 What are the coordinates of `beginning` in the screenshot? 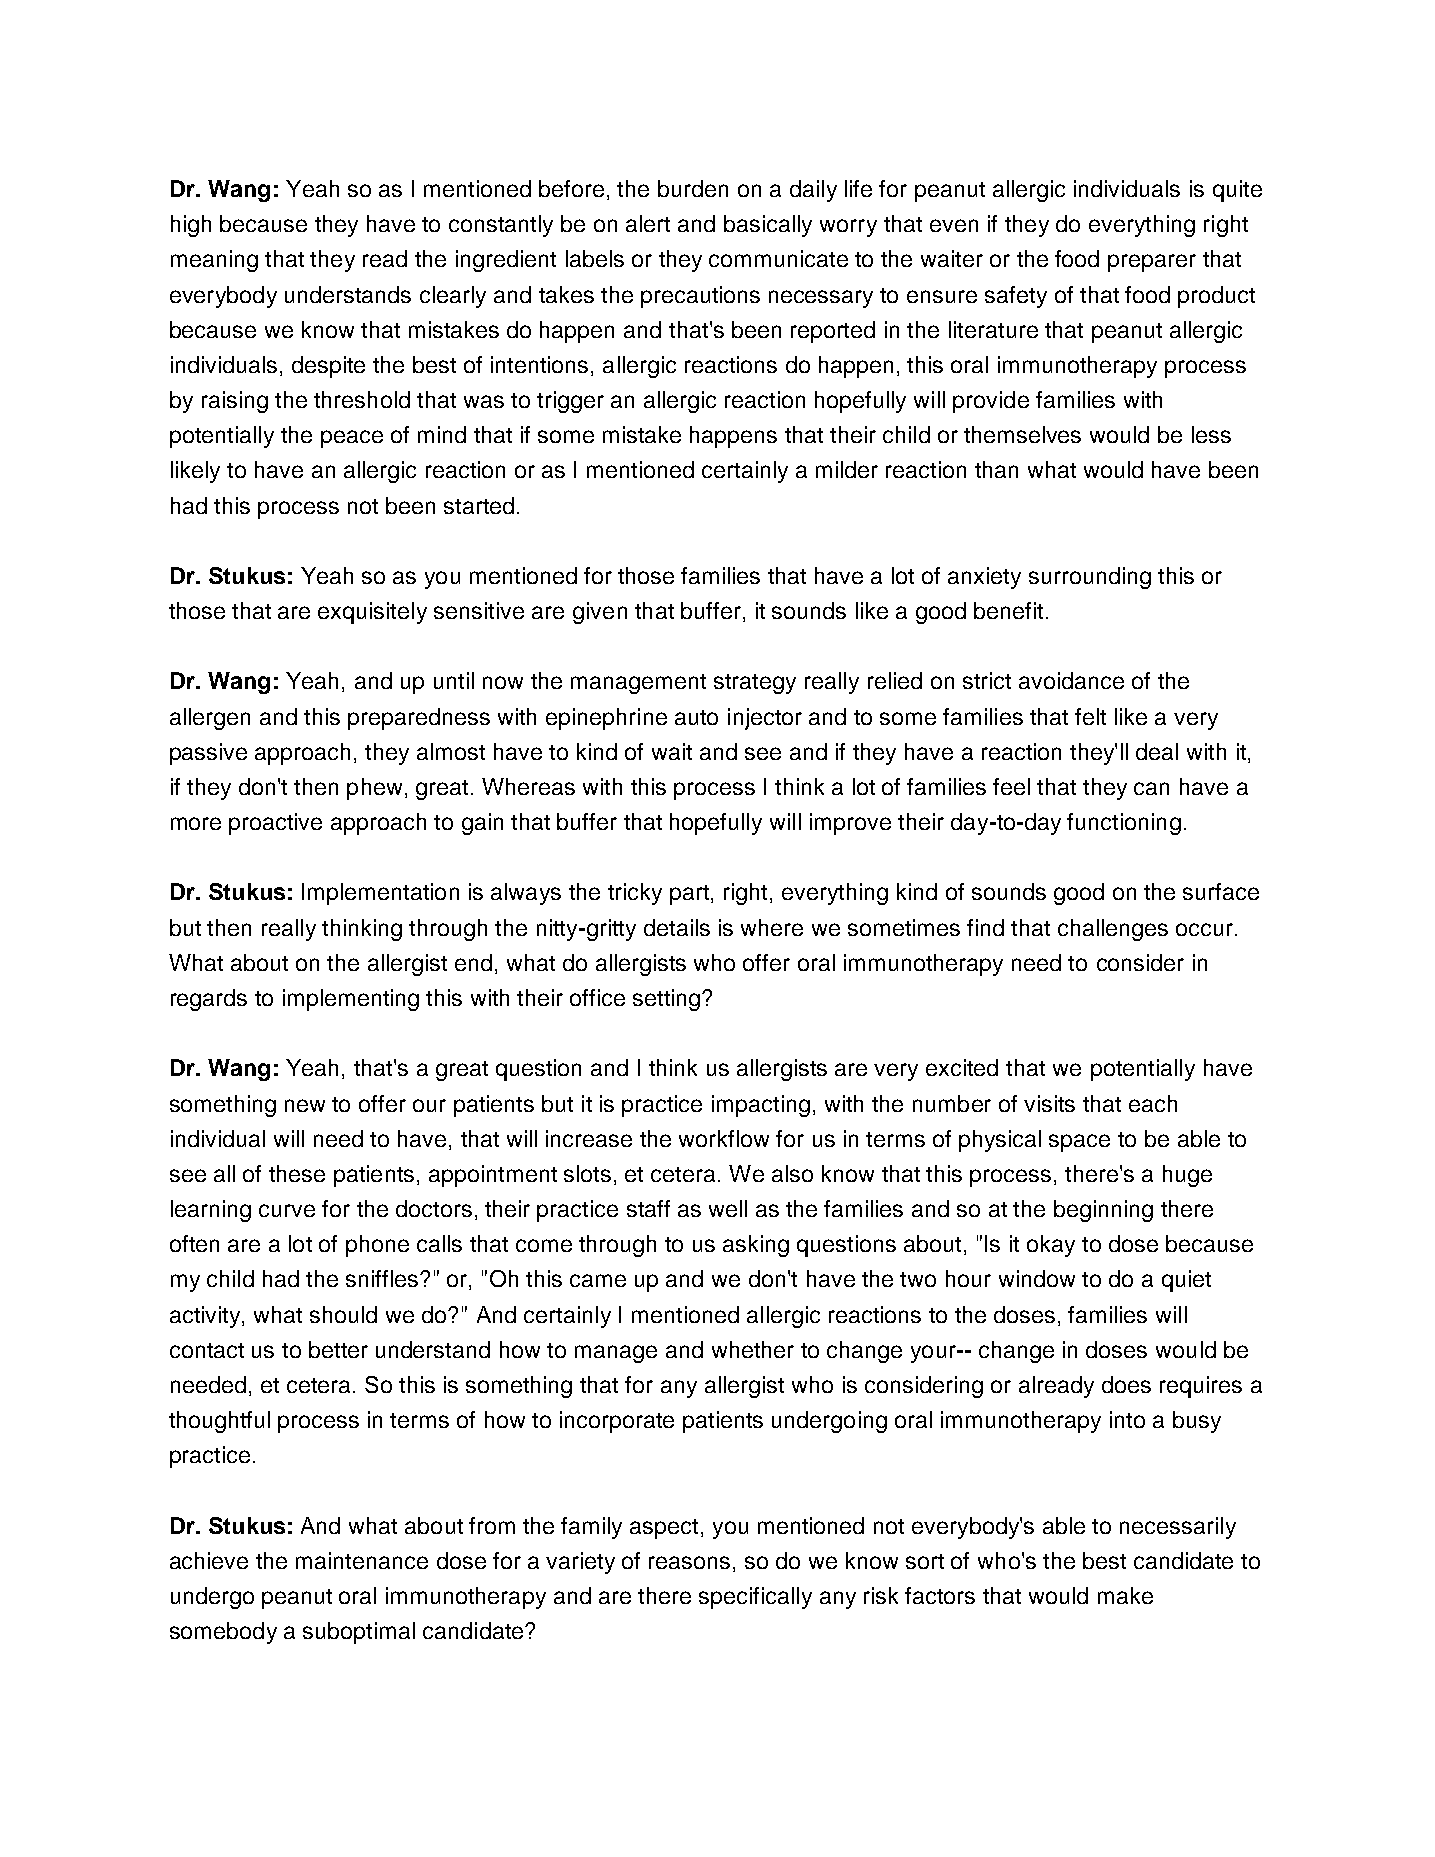 It's located at (1103, 1211).
